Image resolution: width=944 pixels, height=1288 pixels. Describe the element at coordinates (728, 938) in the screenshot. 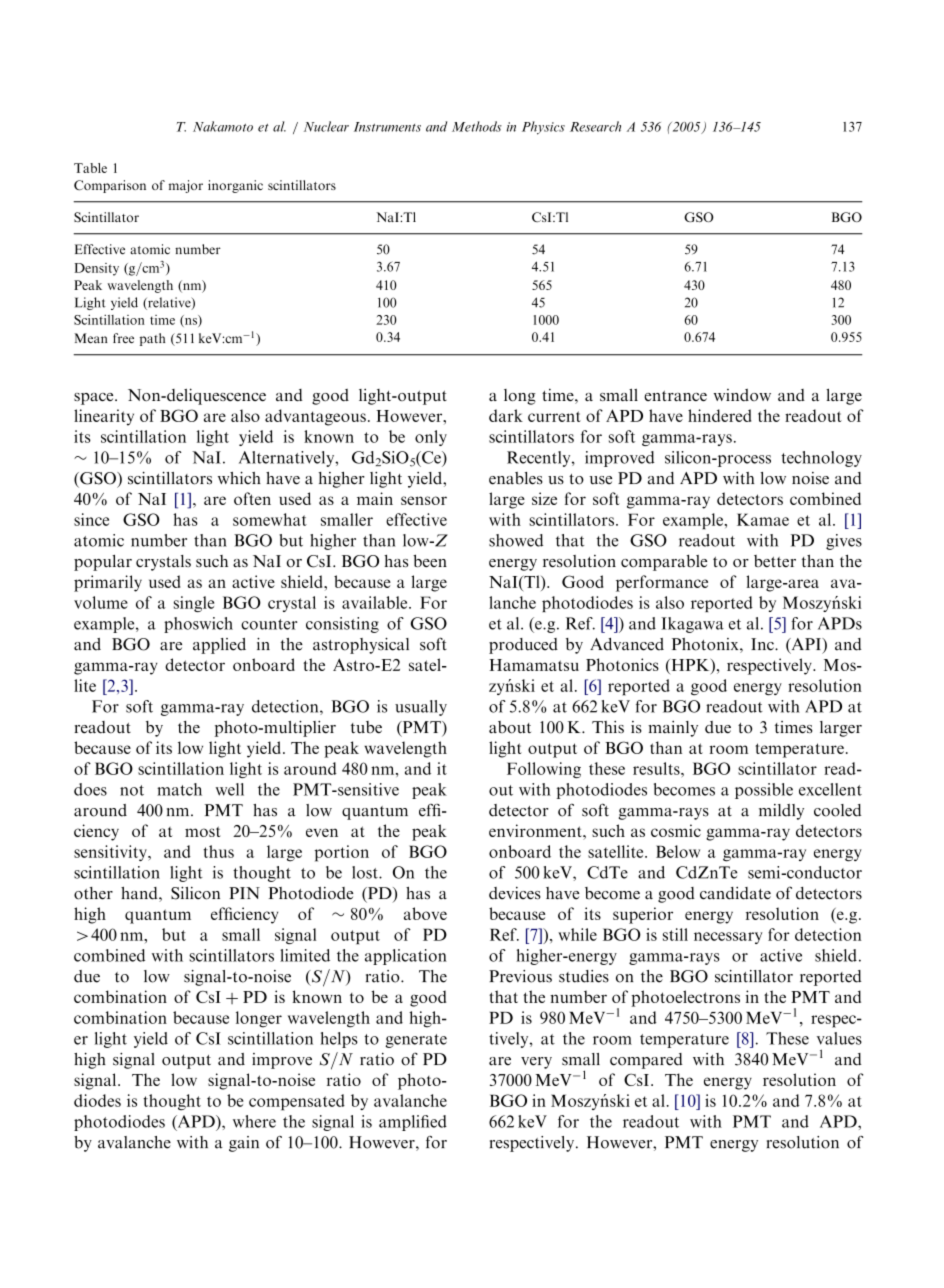

I see `necessary` at that location.
